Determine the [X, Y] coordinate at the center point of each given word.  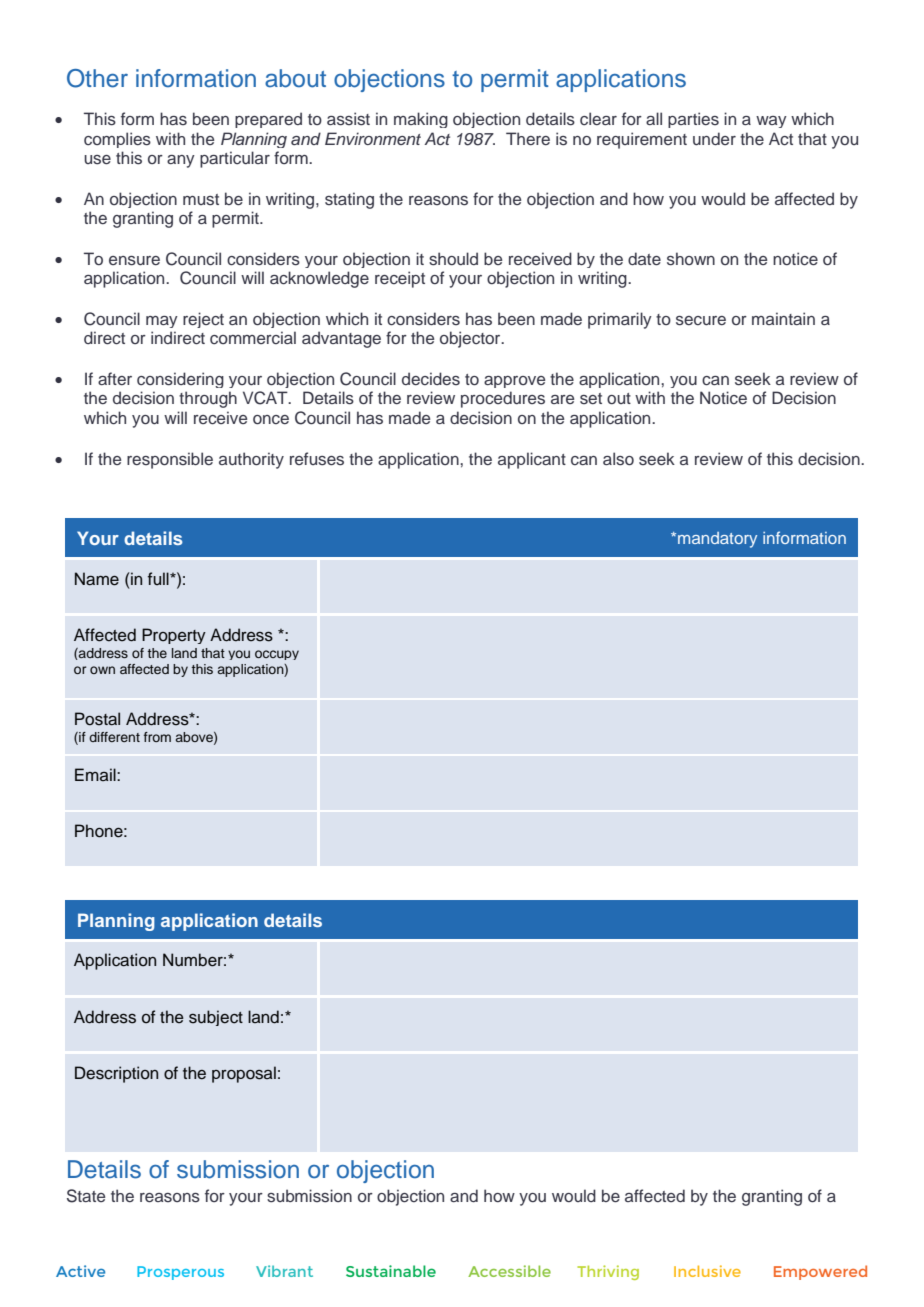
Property [174, 636]
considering [180, 380]
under [714, 139]
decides [431, 378]
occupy [277, 655]
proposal [244, 1074]
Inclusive [707, 1271]
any [181, 161]
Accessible [509, 1271]
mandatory [717, 540]
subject [216, 1018]
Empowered [820, 1272]
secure [701, 321]
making [421, 120]
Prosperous [180, 1273]
